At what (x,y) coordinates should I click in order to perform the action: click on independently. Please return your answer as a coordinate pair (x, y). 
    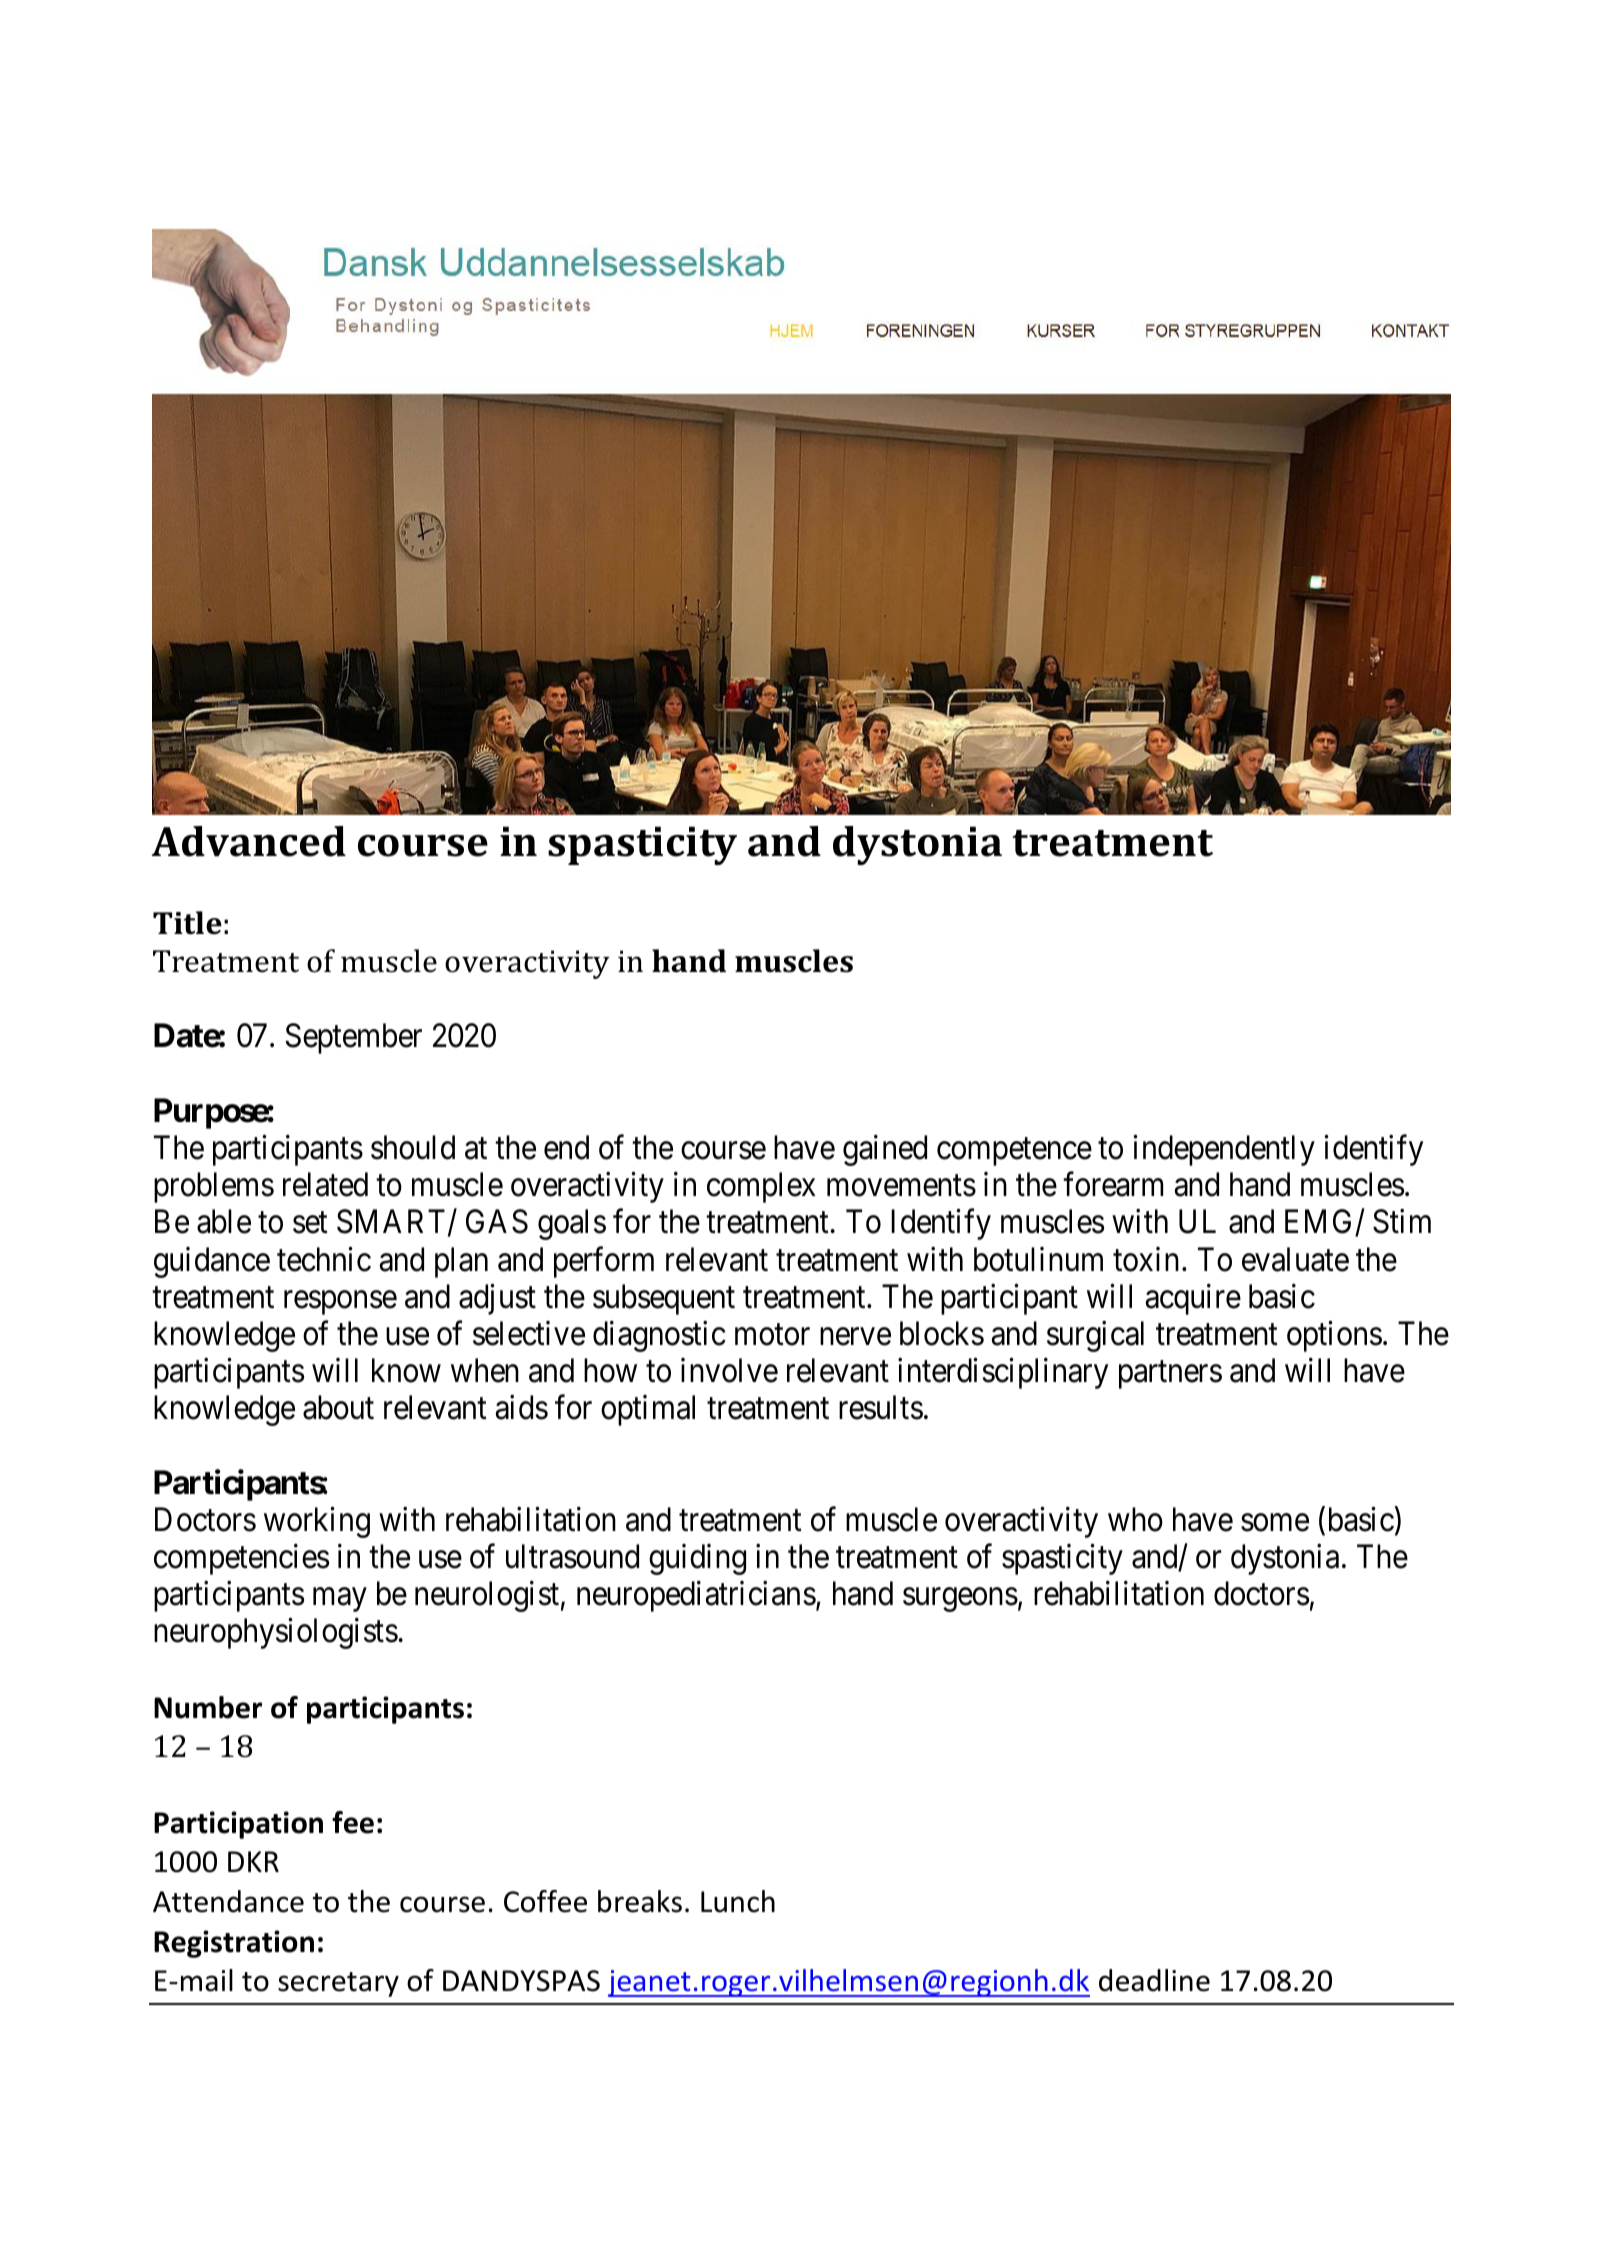
    Looking at the image, I should click on (1224, 1150).
